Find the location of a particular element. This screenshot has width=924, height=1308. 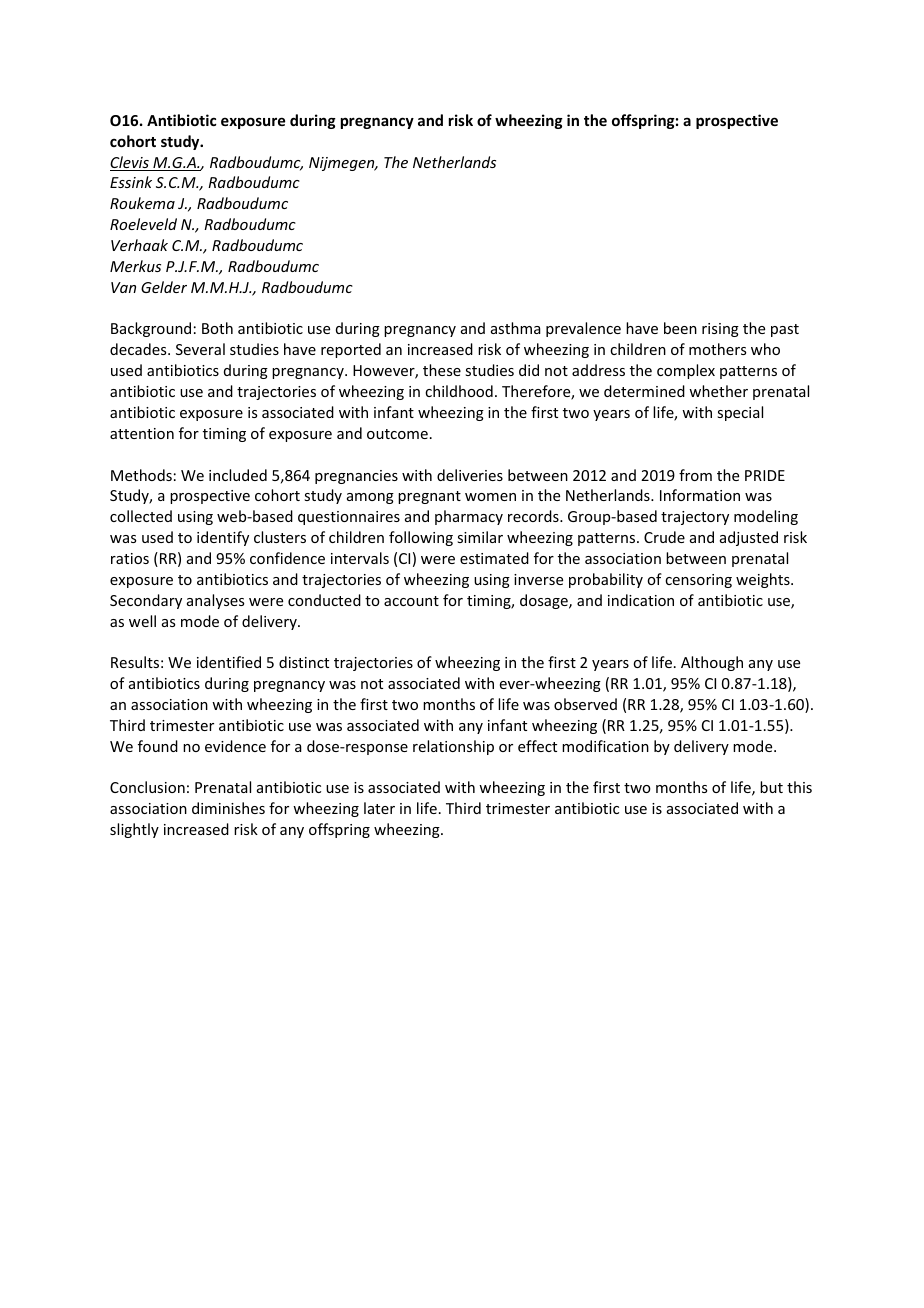

these is located at coordinates (442, 370).
